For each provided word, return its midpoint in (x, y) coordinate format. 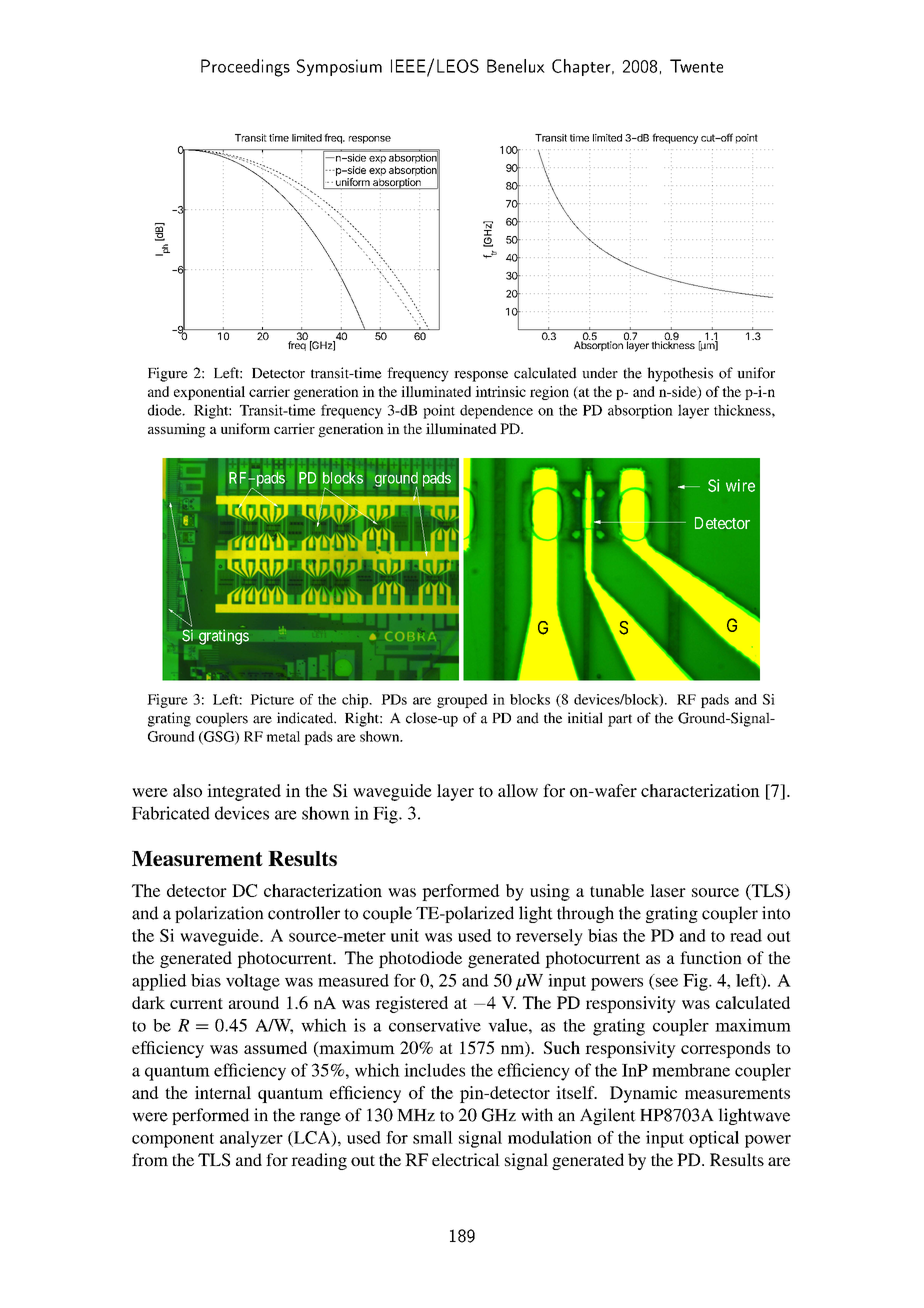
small (433, 1137)
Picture (272, 699)
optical (714, 1139)
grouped (462, 701)
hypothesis (680, 374)
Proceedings (245, 68)
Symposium (339, 67)
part (620, 720)
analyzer (251, 1139)
